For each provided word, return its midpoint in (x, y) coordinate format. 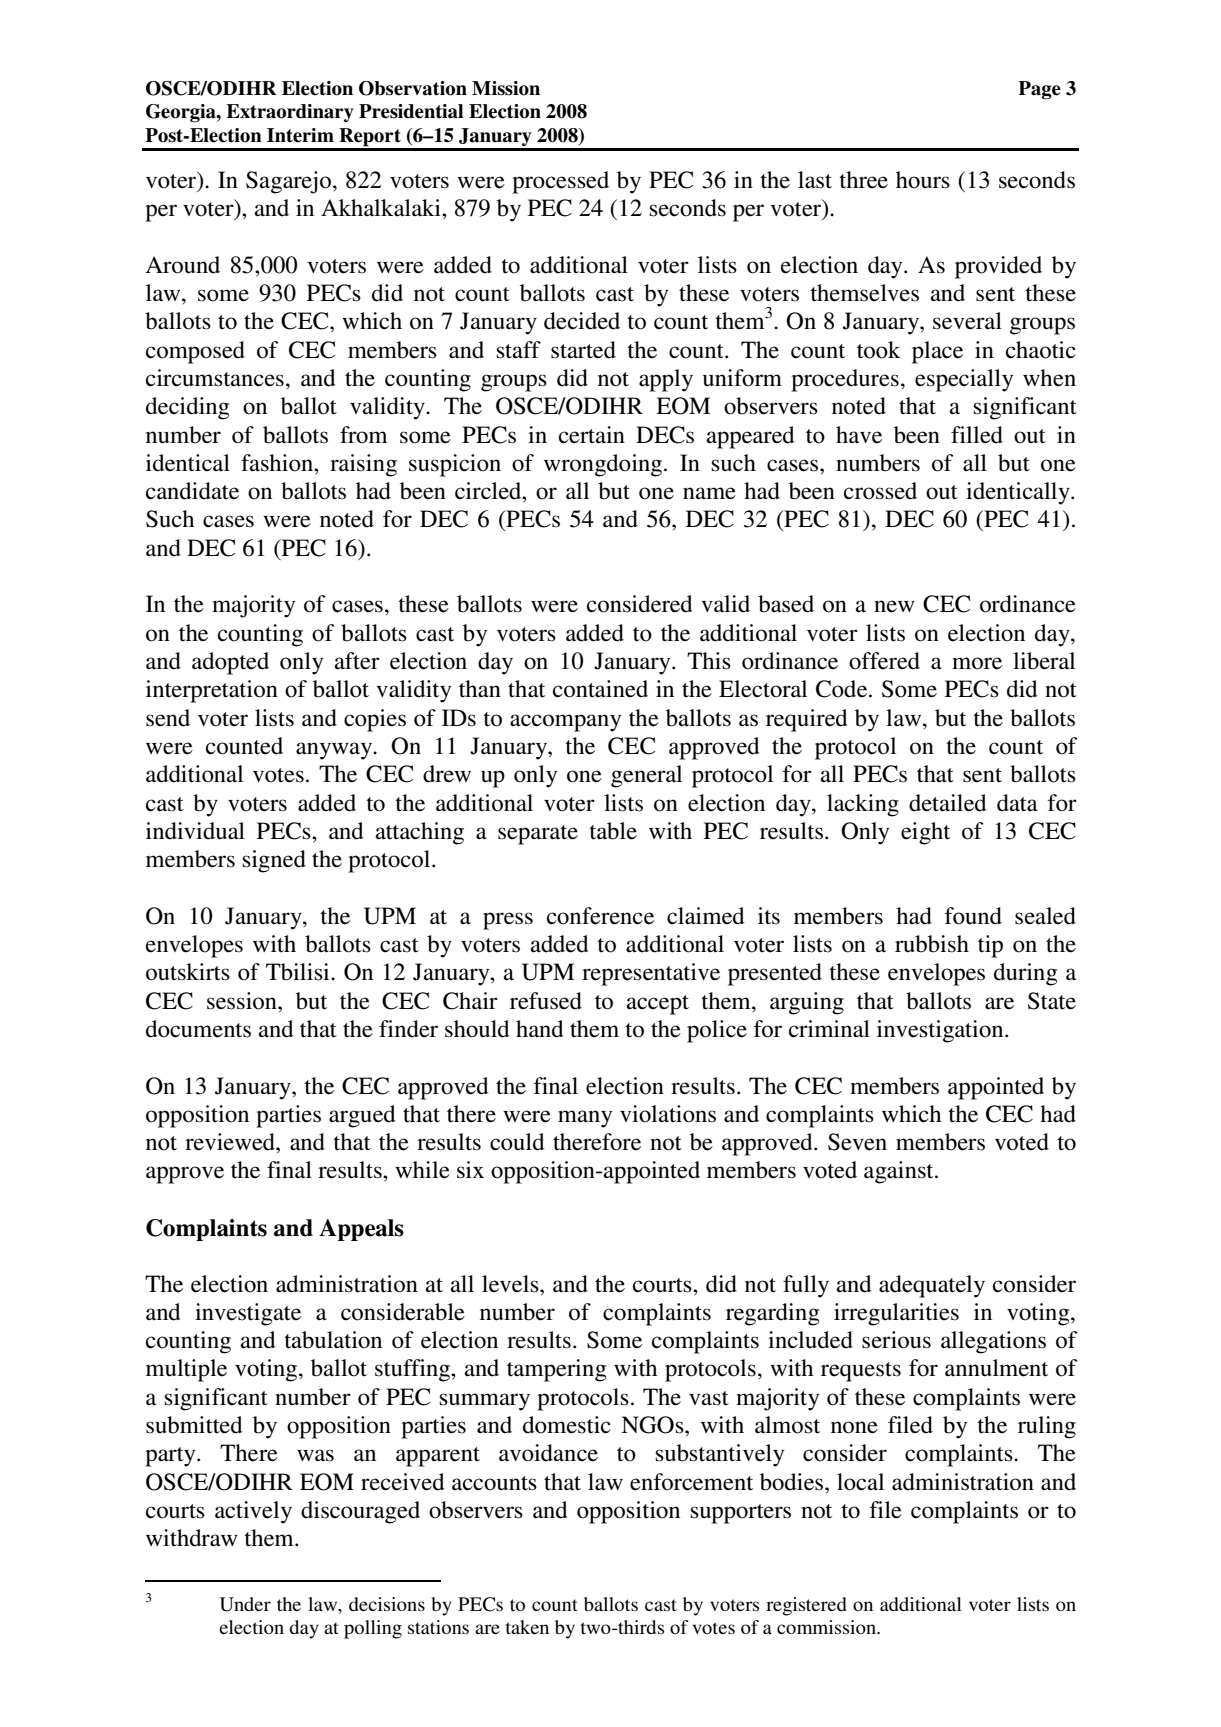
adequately (932, 1286)
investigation (941, 1031)
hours (923, 180)
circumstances (215, 378)
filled (977, 435)
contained (600, 689)
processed (560, 182)
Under (245, 1604)
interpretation (212, 691)
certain (592, 435)
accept (657, 1005)
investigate (248, 1314)
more (977, 663)
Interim (300, 135)
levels (511, 1284)
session (243, 1001)
